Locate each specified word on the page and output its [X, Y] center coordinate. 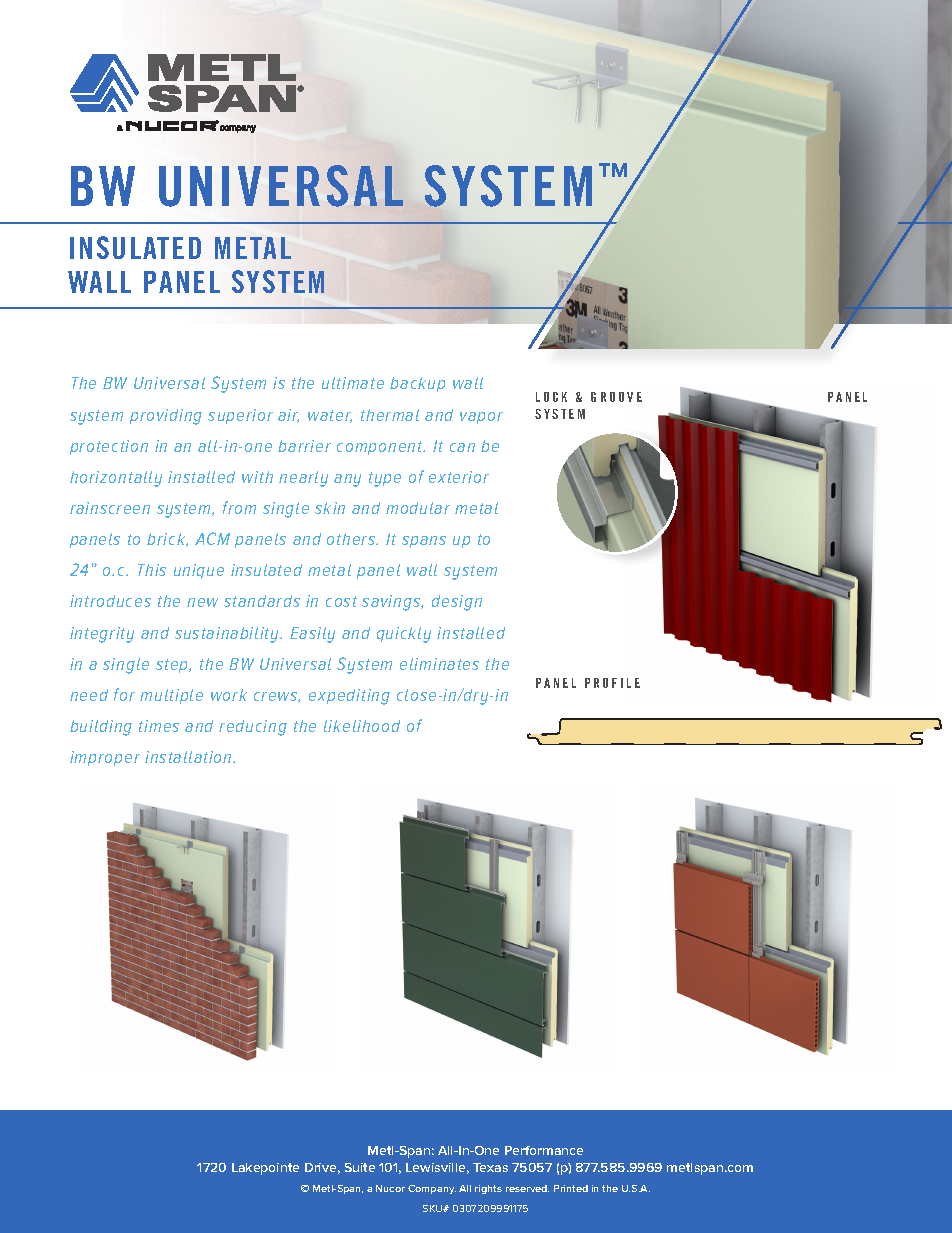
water [330, 416]
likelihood [362, 726]
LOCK [551, 397]
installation [189, 757]
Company [432, 1189]
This [152, 570]
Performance [544, 1150]
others [352, 539]
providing [166, 417]
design [457, 603]
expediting [349, 697]
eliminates [439, 664]
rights [488, 1189]
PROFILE [612, 683]
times [159, 726]
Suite [360, 1167]
